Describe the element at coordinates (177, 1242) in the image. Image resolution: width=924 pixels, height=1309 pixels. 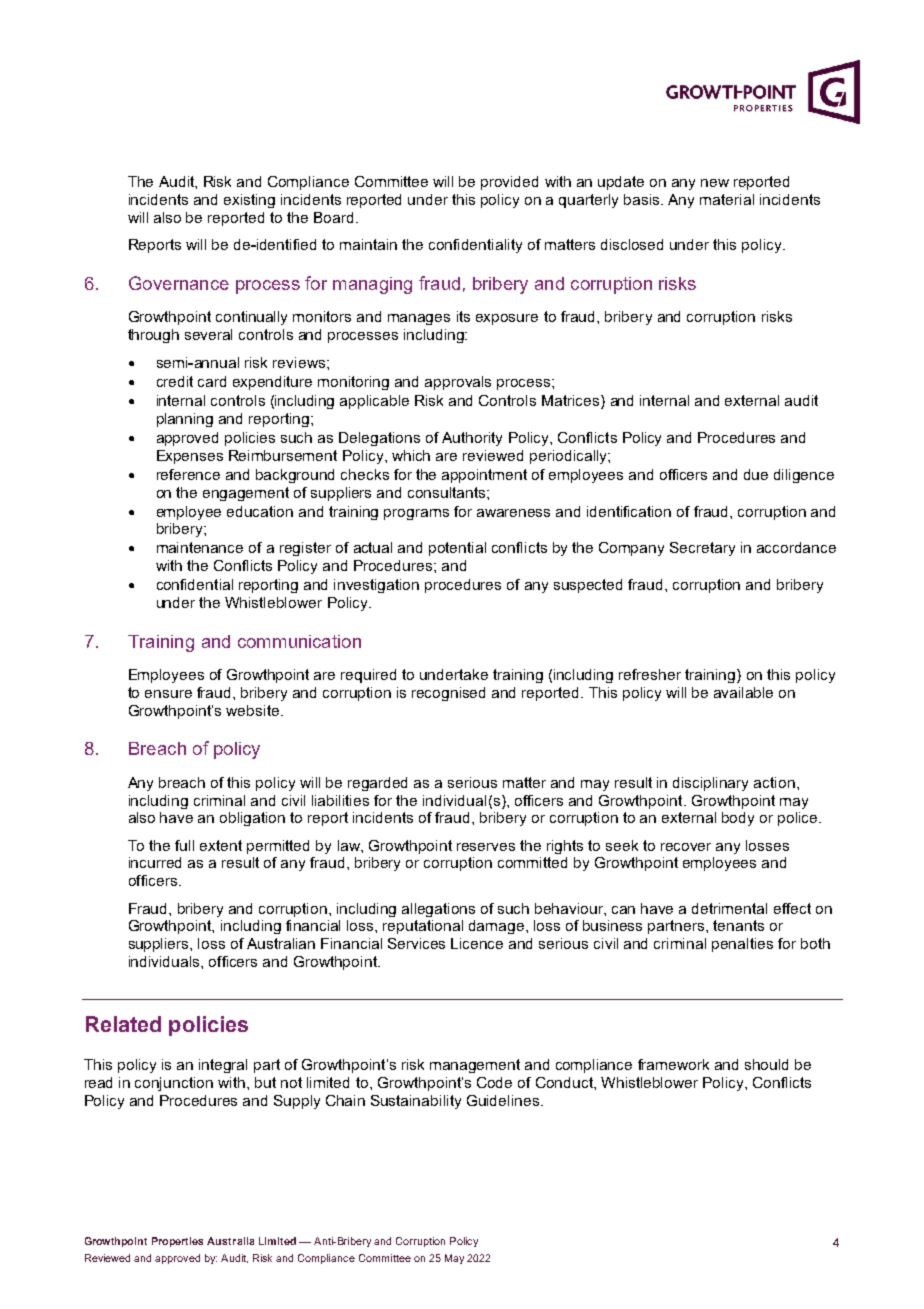
I see `Properties` at that location.
